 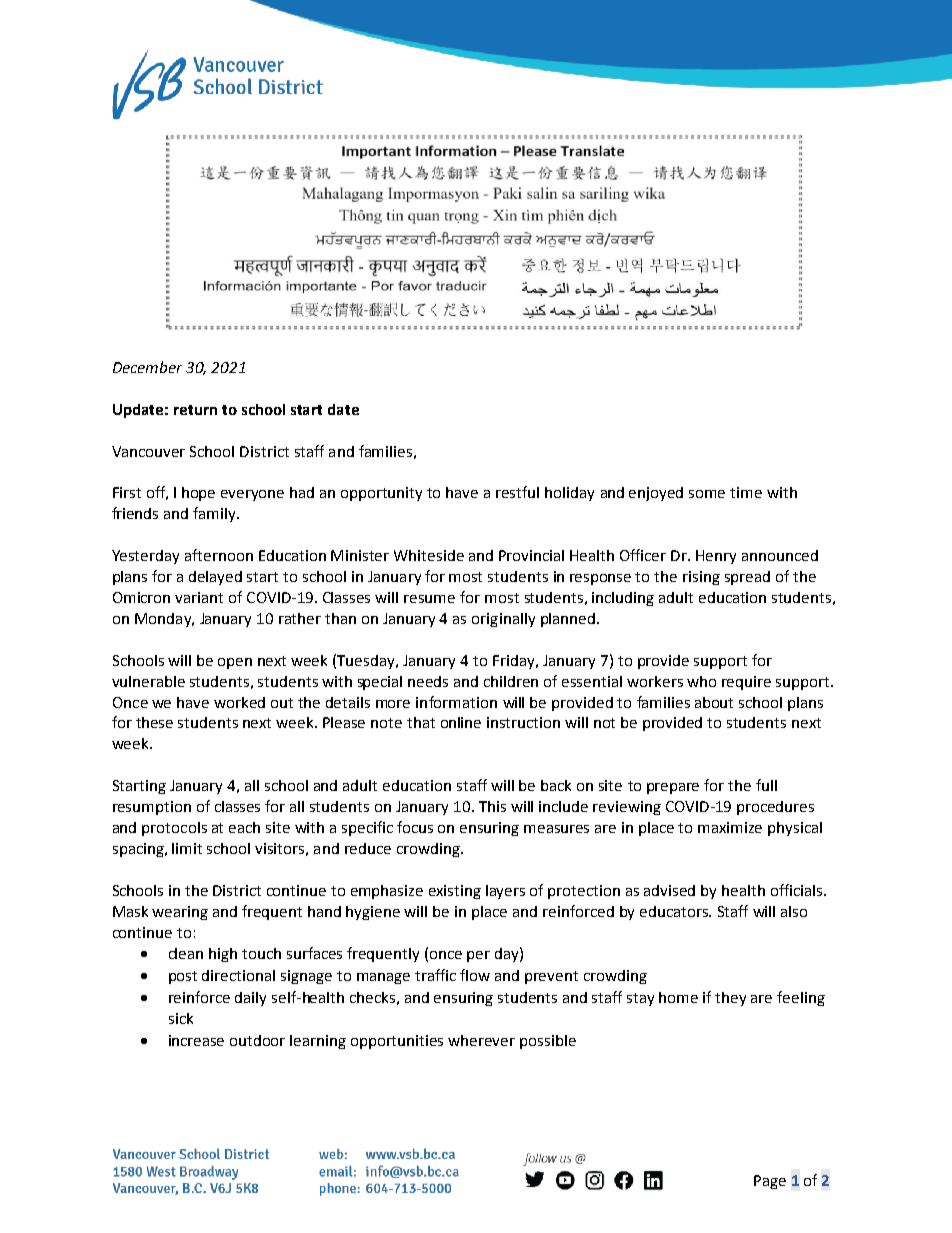 I want to click on increase, so click(x=196, y=1040).
